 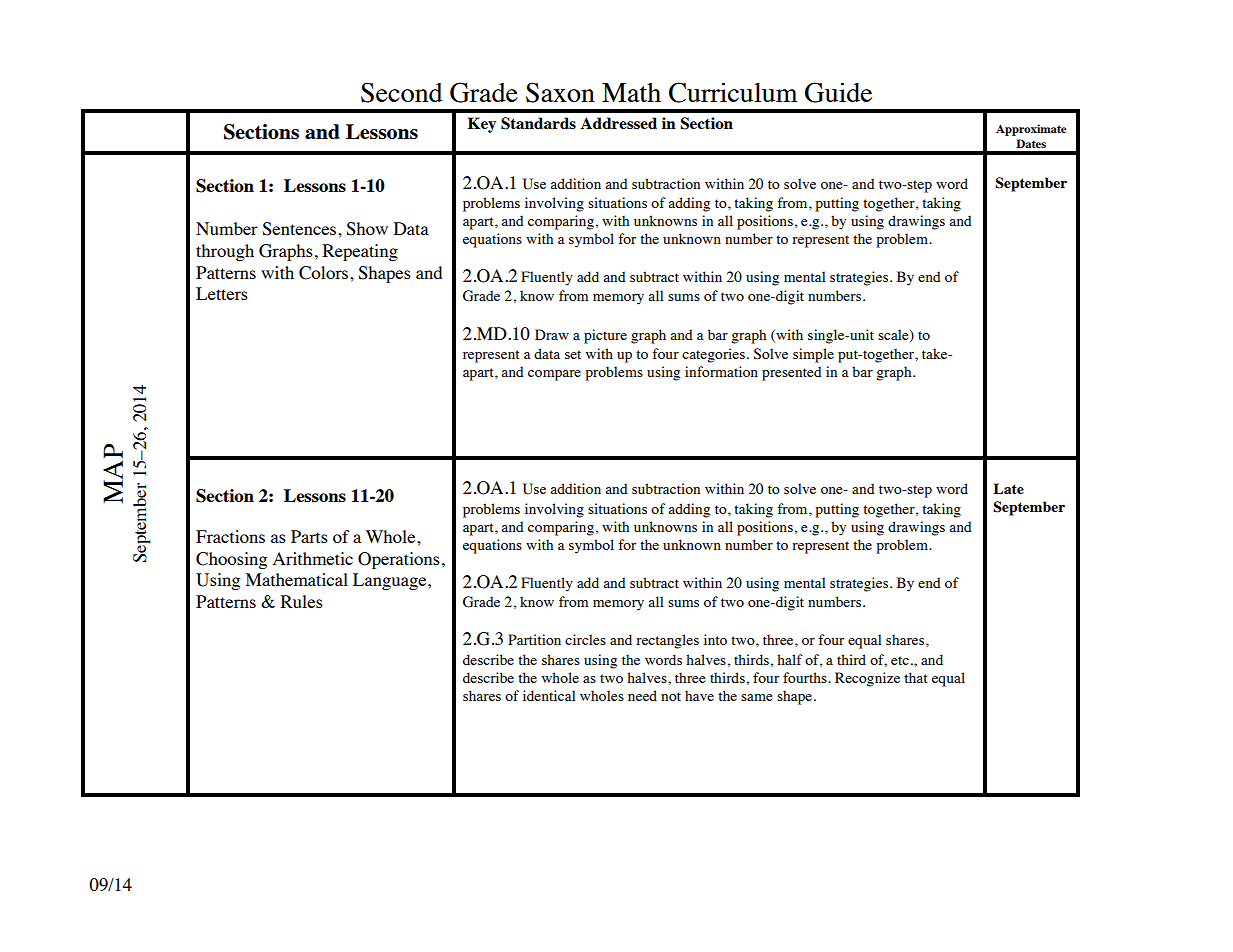 I want to click on Second, so click(x=402, y=92).
